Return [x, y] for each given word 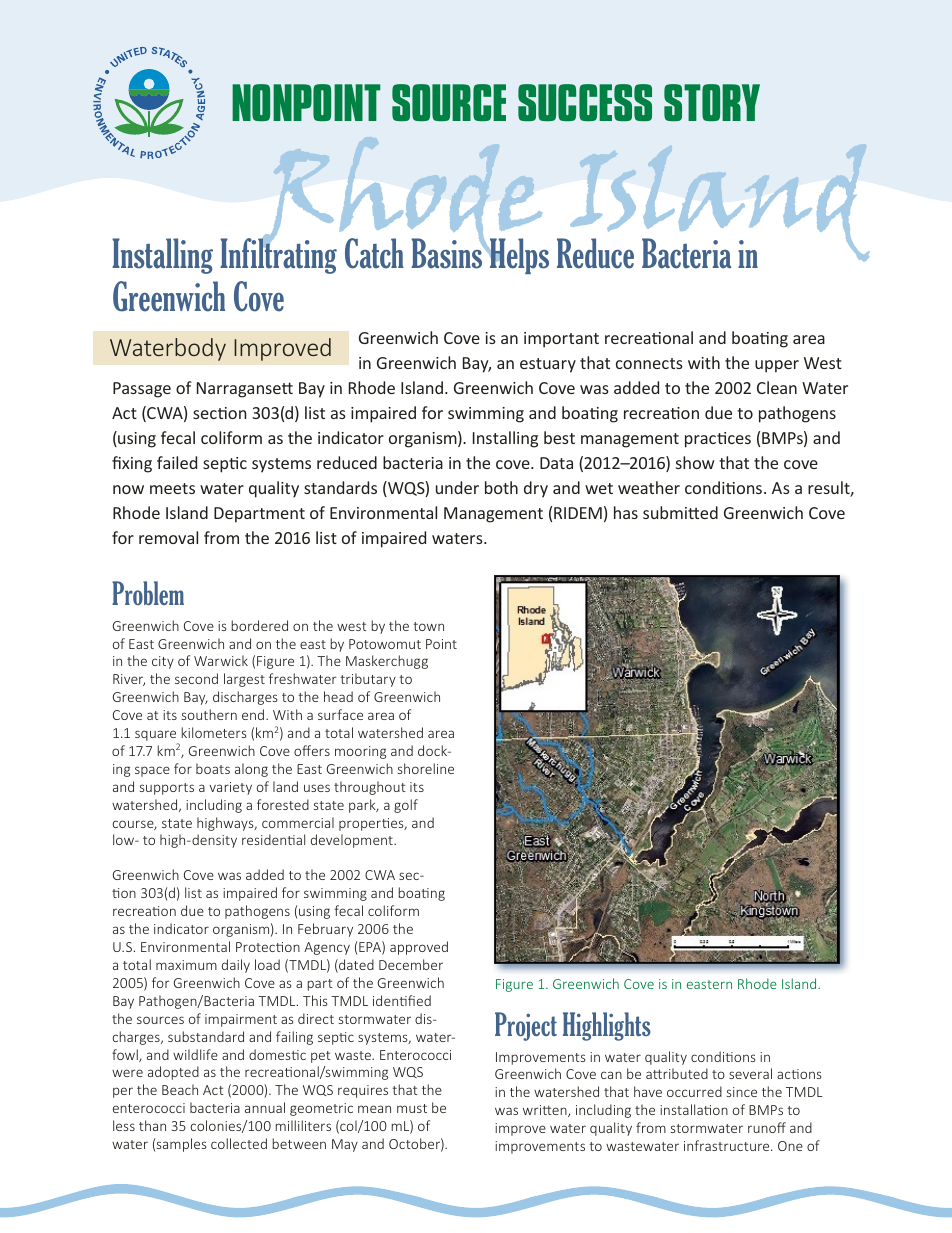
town [428, 626]
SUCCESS [585, 102]
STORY [712, 102]
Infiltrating [278, 255]
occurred [694, 1091]
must [412, 1108]
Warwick [221, 660]
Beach [180, 1089]
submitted [680, 512]
